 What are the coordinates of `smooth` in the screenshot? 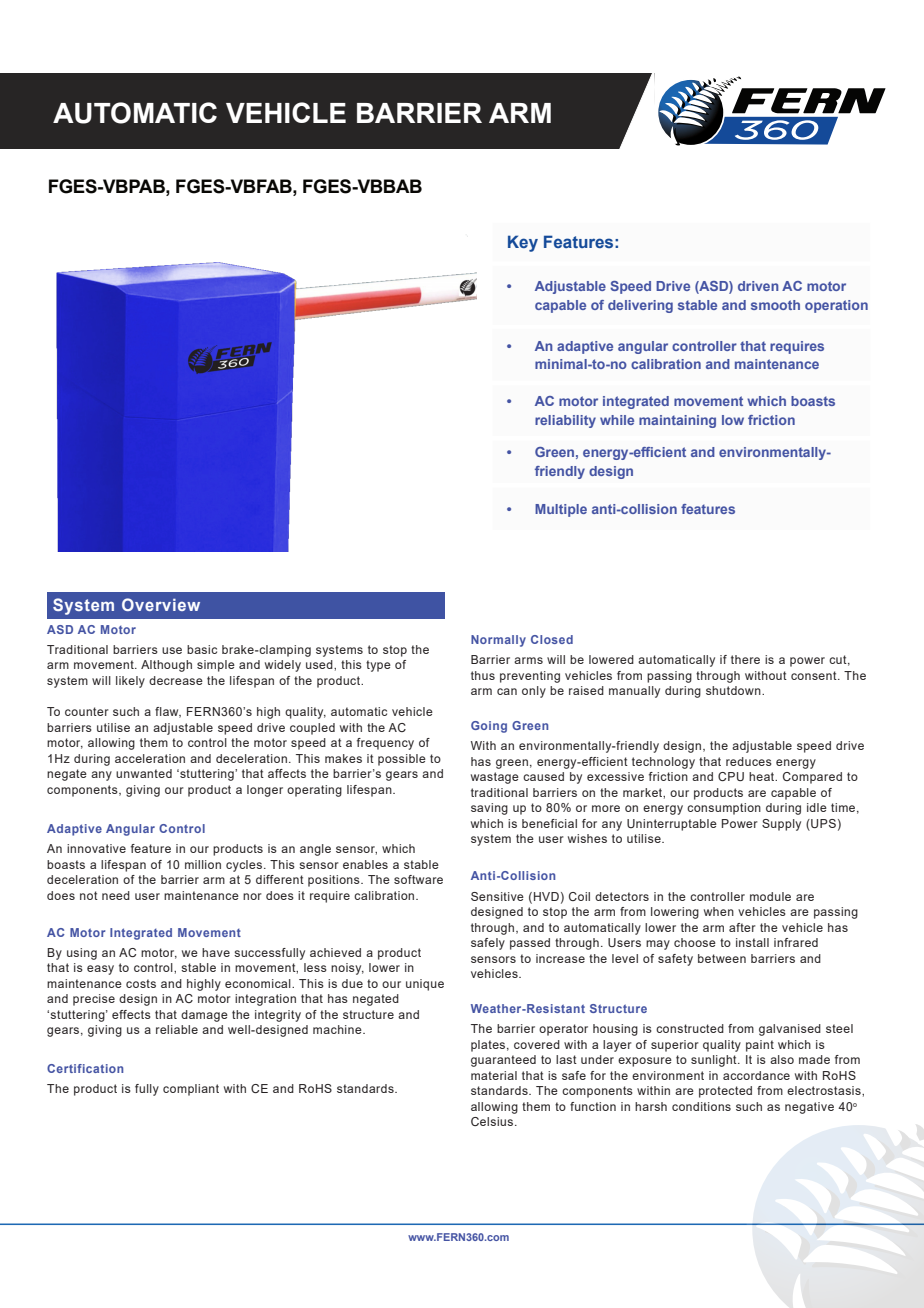 It's located at (775, 305).
